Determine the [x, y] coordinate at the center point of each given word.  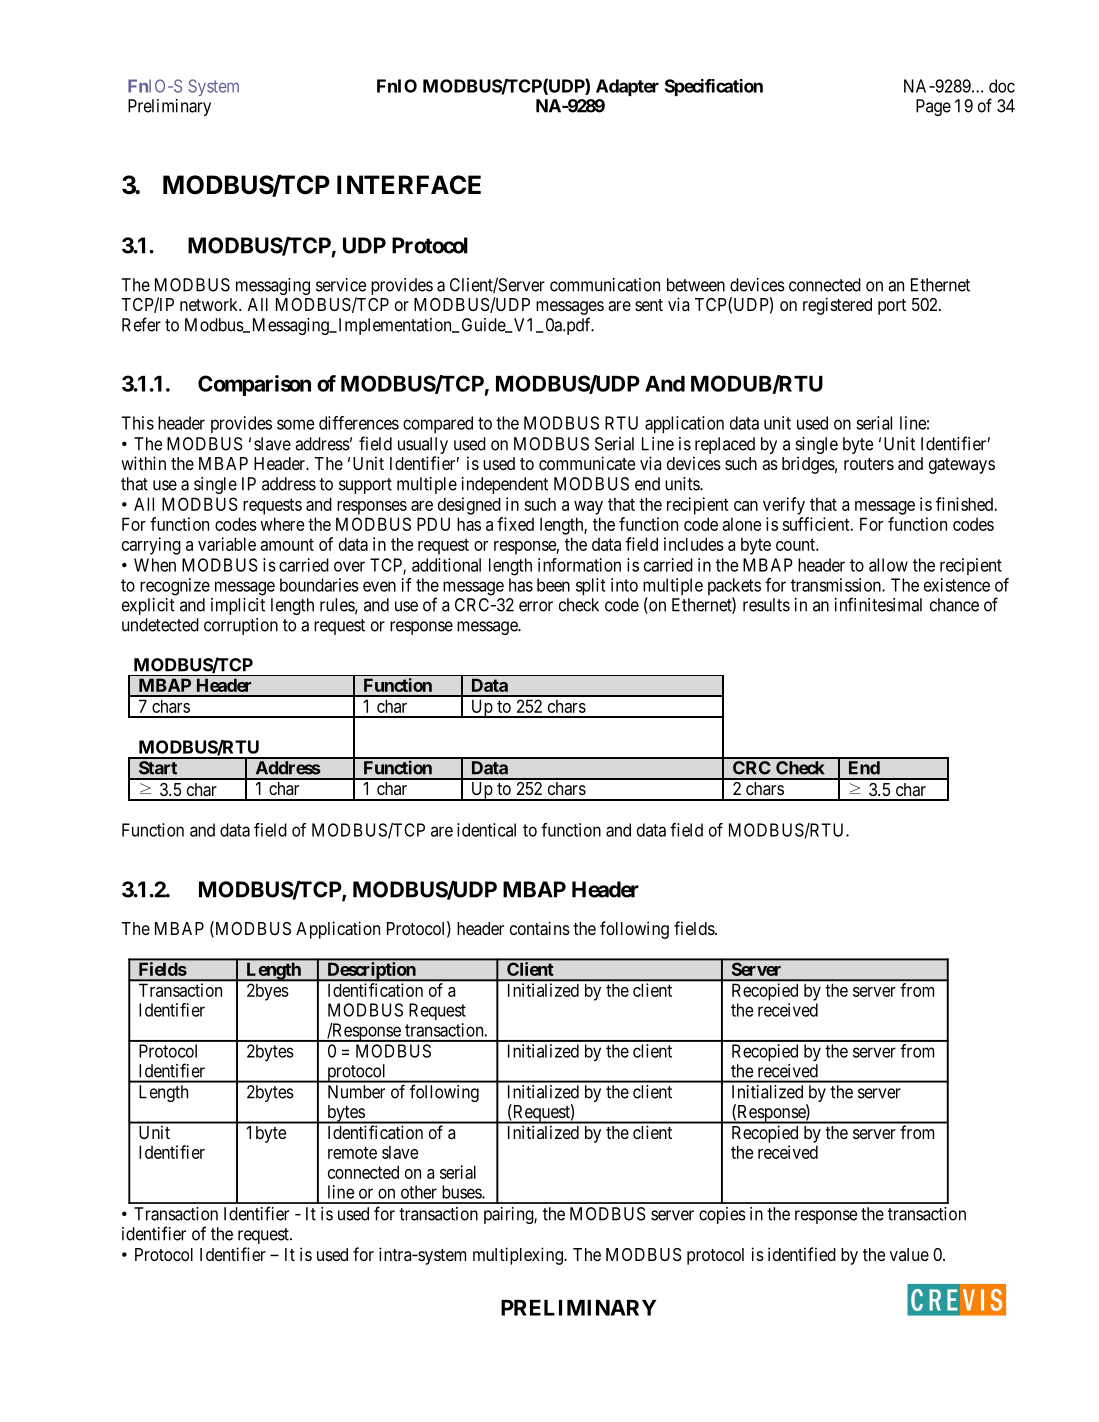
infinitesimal [878, 604]
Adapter [627, 87]
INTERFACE [409, 185]
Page [933, 107]
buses [462, 1192]
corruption [241, 626]
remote [352, 1152]
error [536, 606]
